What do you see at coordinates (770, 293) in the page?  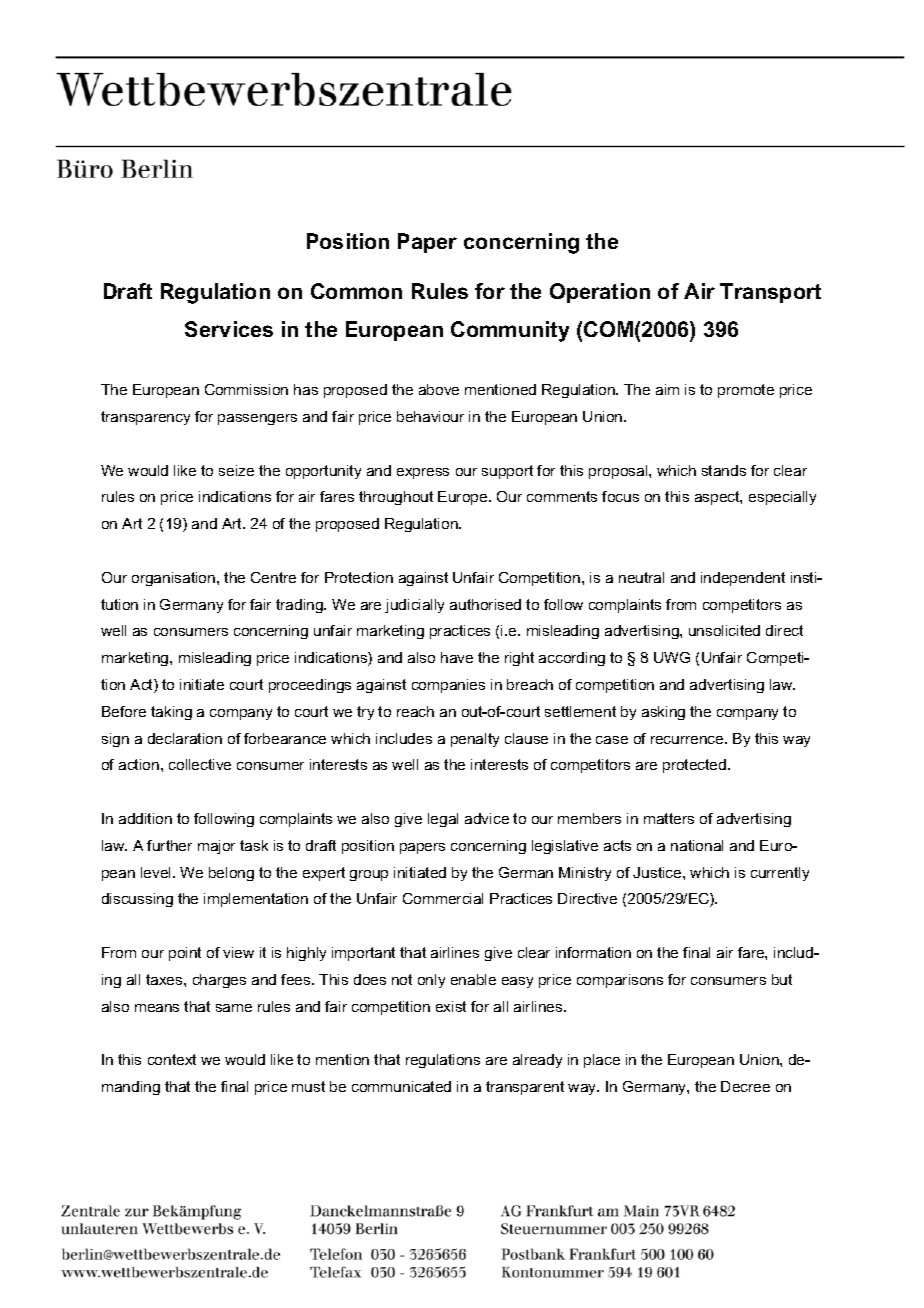 I see `Transport` at bounding box center [770, 293].
